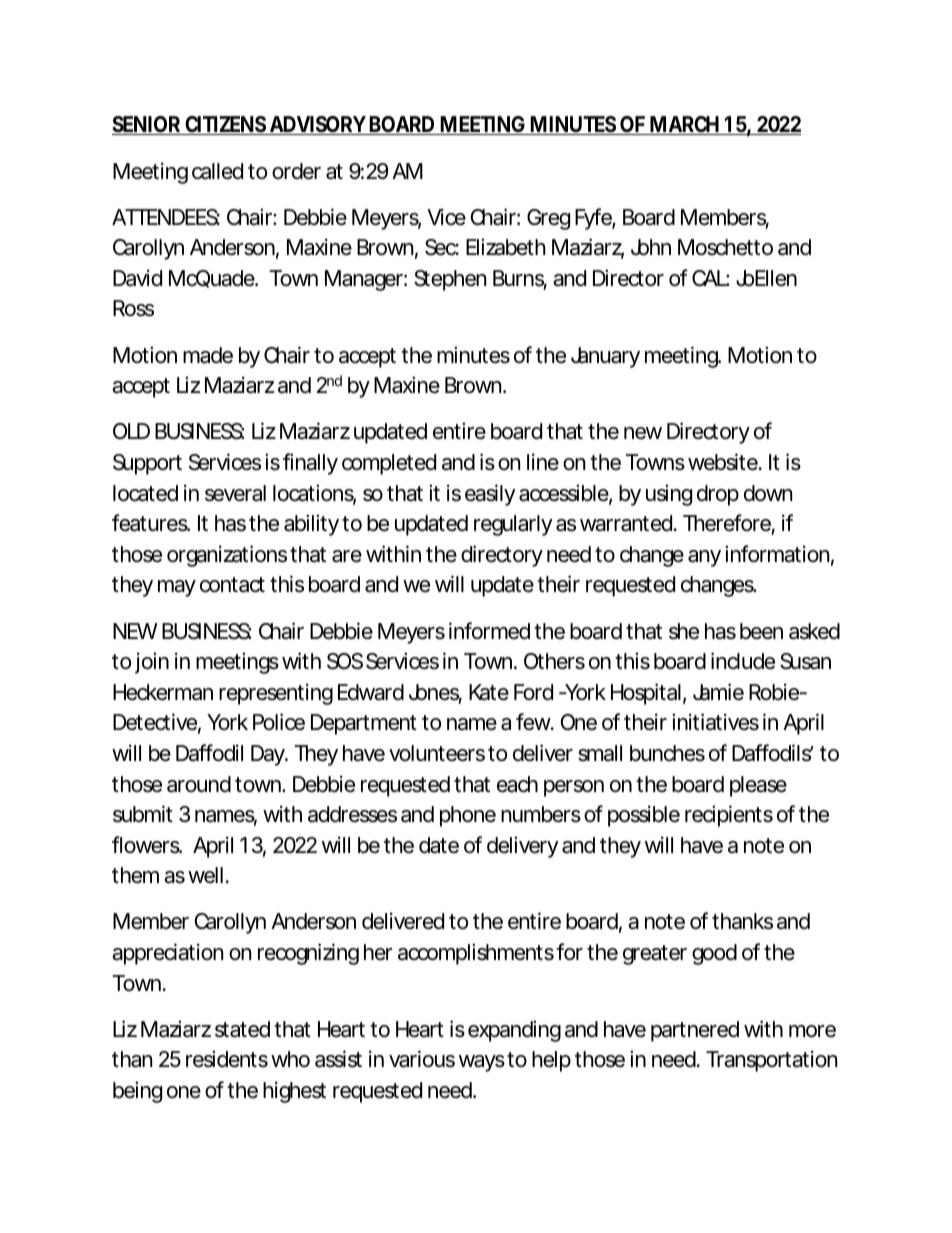 Image resolution: width=952 pixels, height=1233 pixels. I want to click on made, so click(208, 355).
